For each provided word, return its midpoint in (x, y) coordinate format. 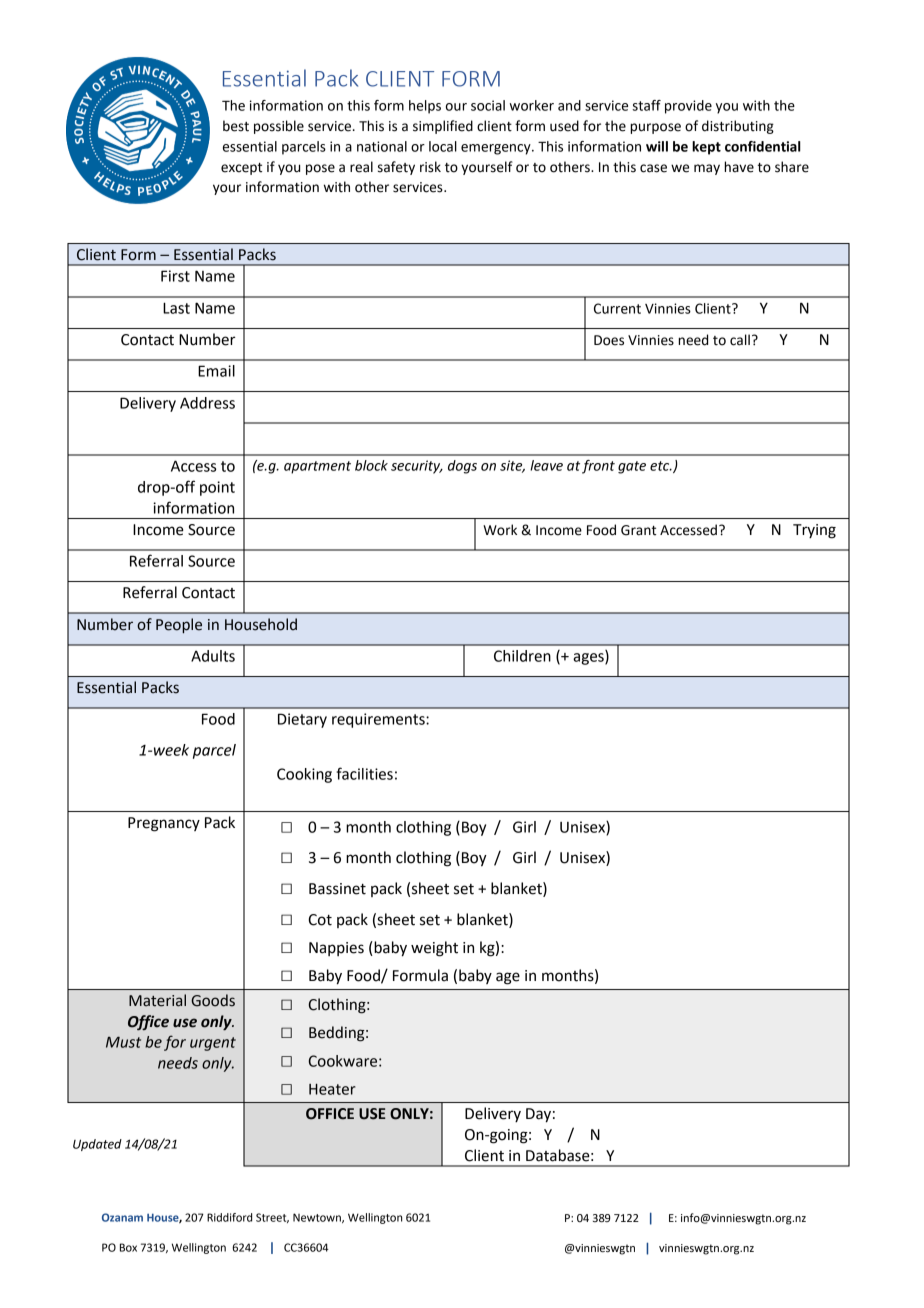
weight (434, 949)
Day (538, 1115)
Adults (213, 656)
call (740, 340)
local (443, 146)
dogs (462, 467)
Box (128, 1247)
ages (589, 659)
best (236, 126)
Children (522, 656)
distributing (738, 127)
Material (157, 1000)
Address (207, 403)
